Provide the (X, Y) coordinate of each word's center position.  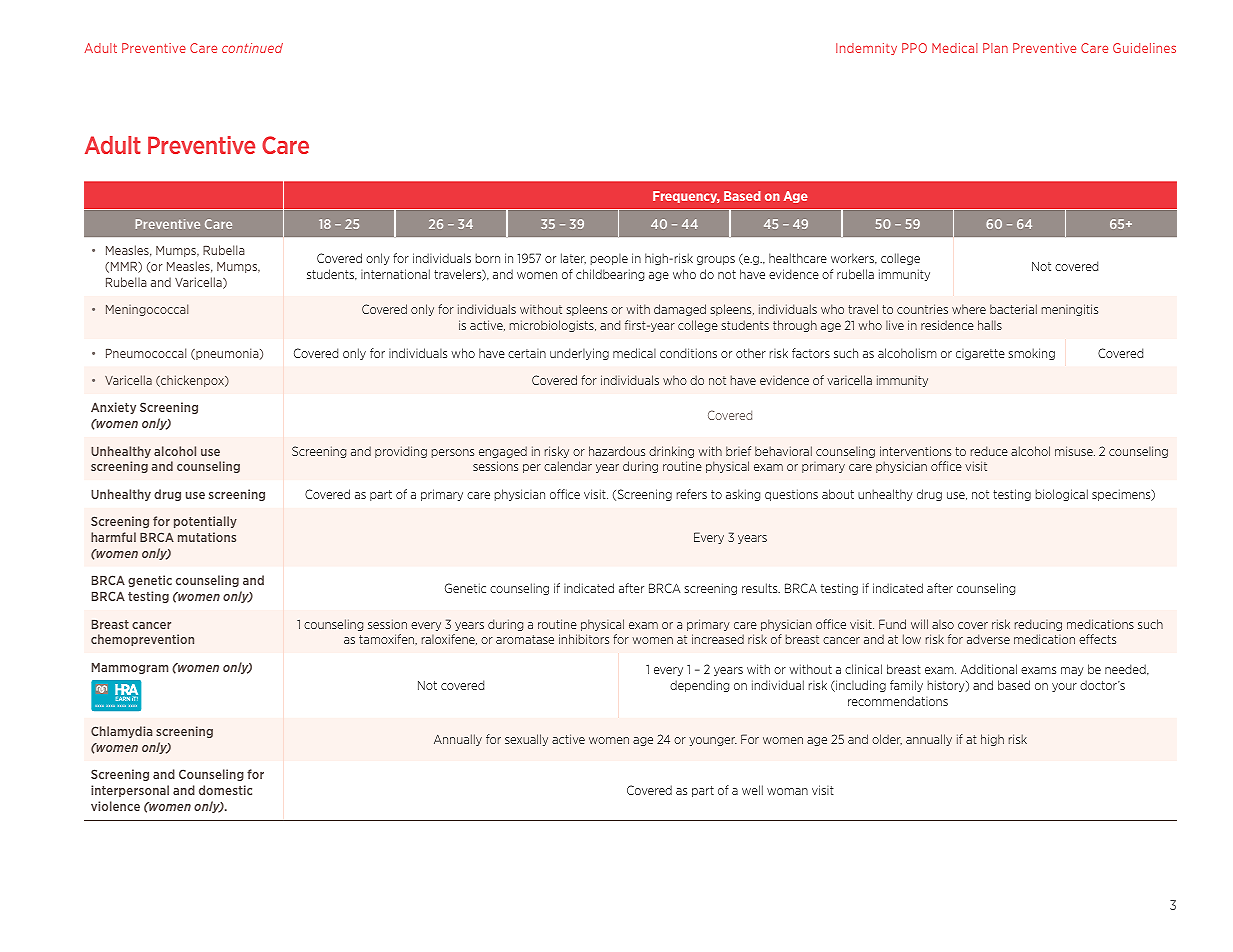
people (609, 259)
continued (252, 48)
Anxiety (113, 408)
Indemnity (866, 49)
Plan (995, 48)
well (752, 790)
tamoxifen (388, 639)
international (395, 274)
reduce (989, 451)
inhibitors (584, 639)
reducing (1038, 625)
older (887, 739)
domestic (225, 790)
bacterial (1013, 309)
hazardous (617, 451)
